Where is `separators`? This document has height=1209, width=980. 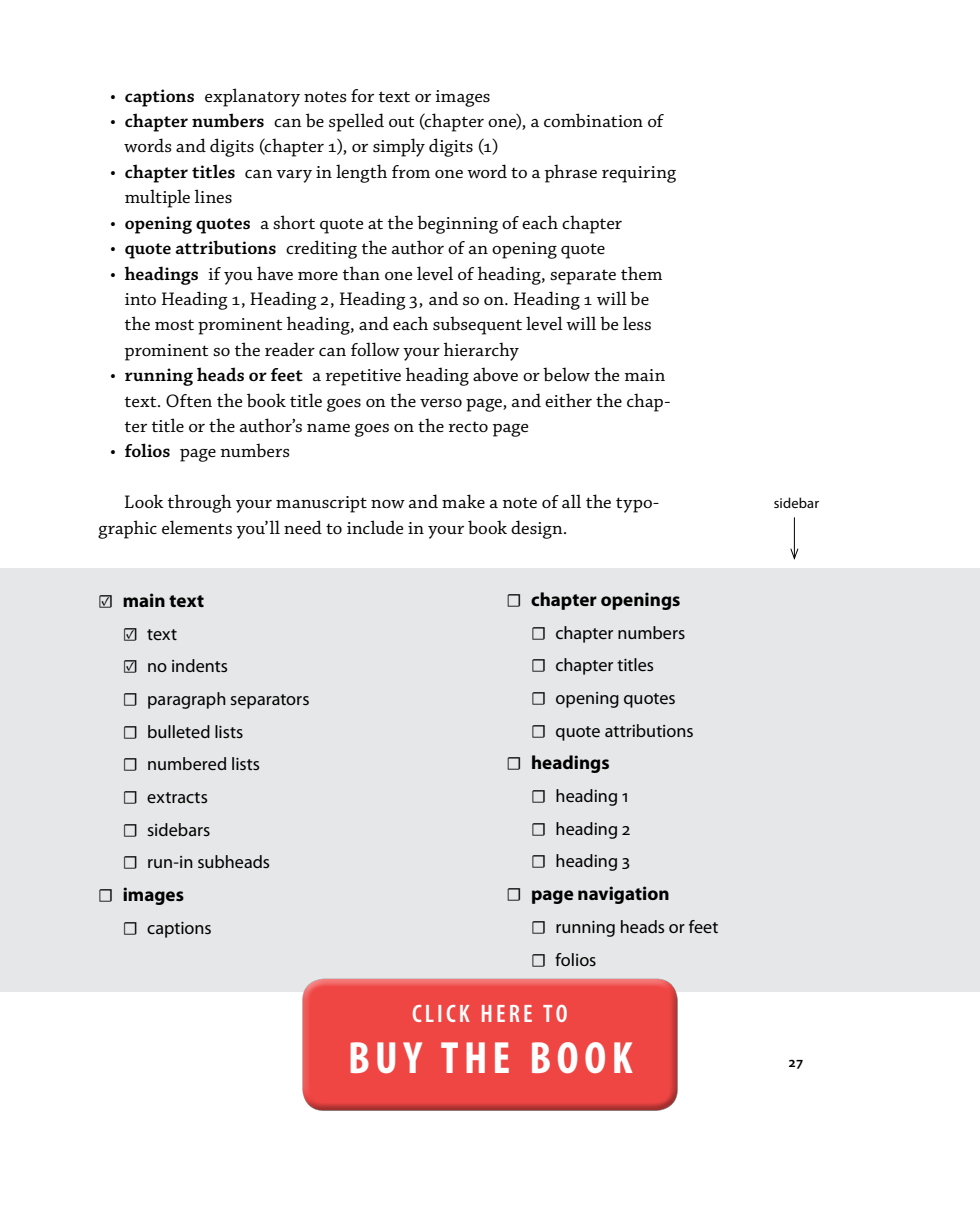 separators is located at coordinates (270, 701).
